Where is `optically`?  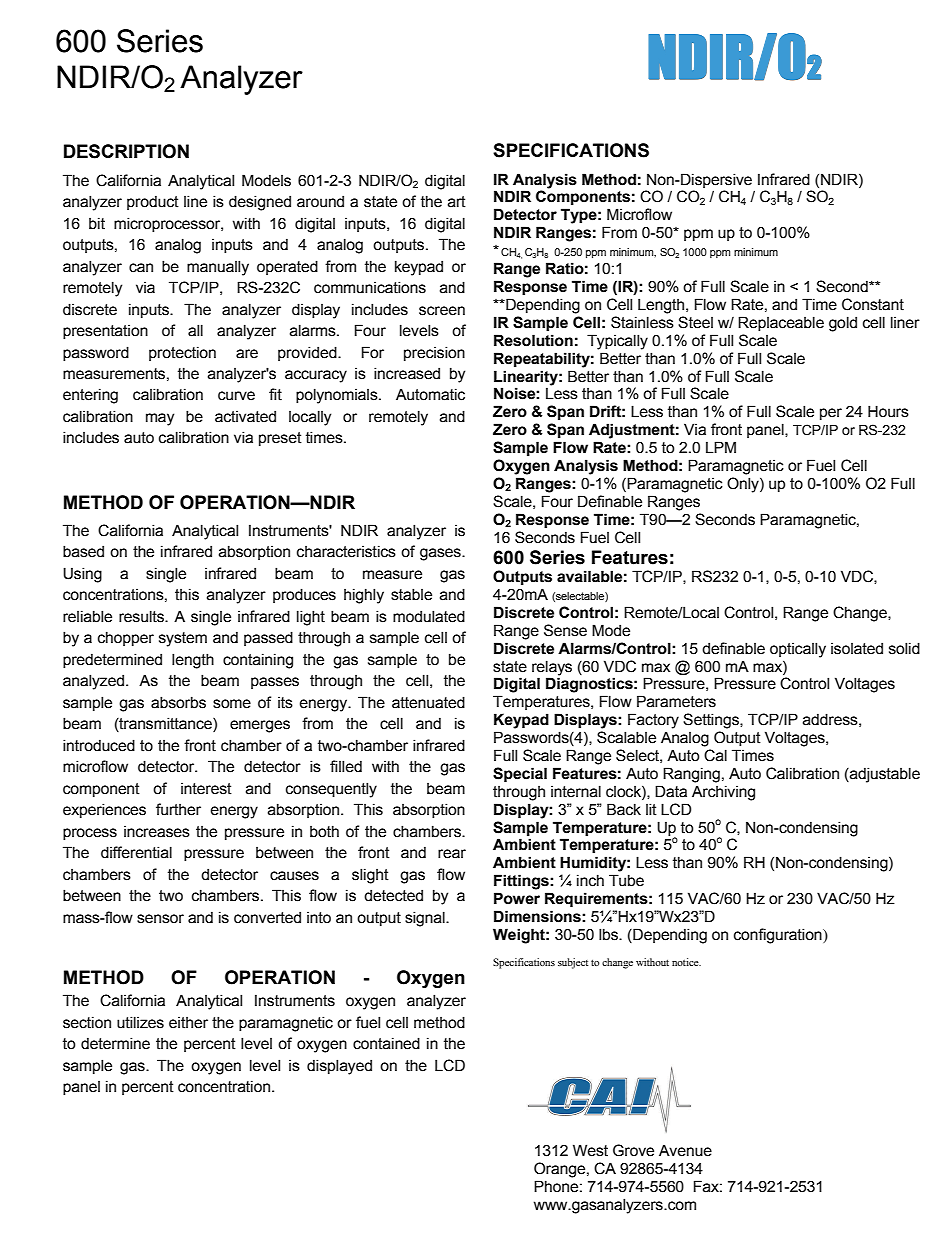 optically is located at coordinates (798, 650).
